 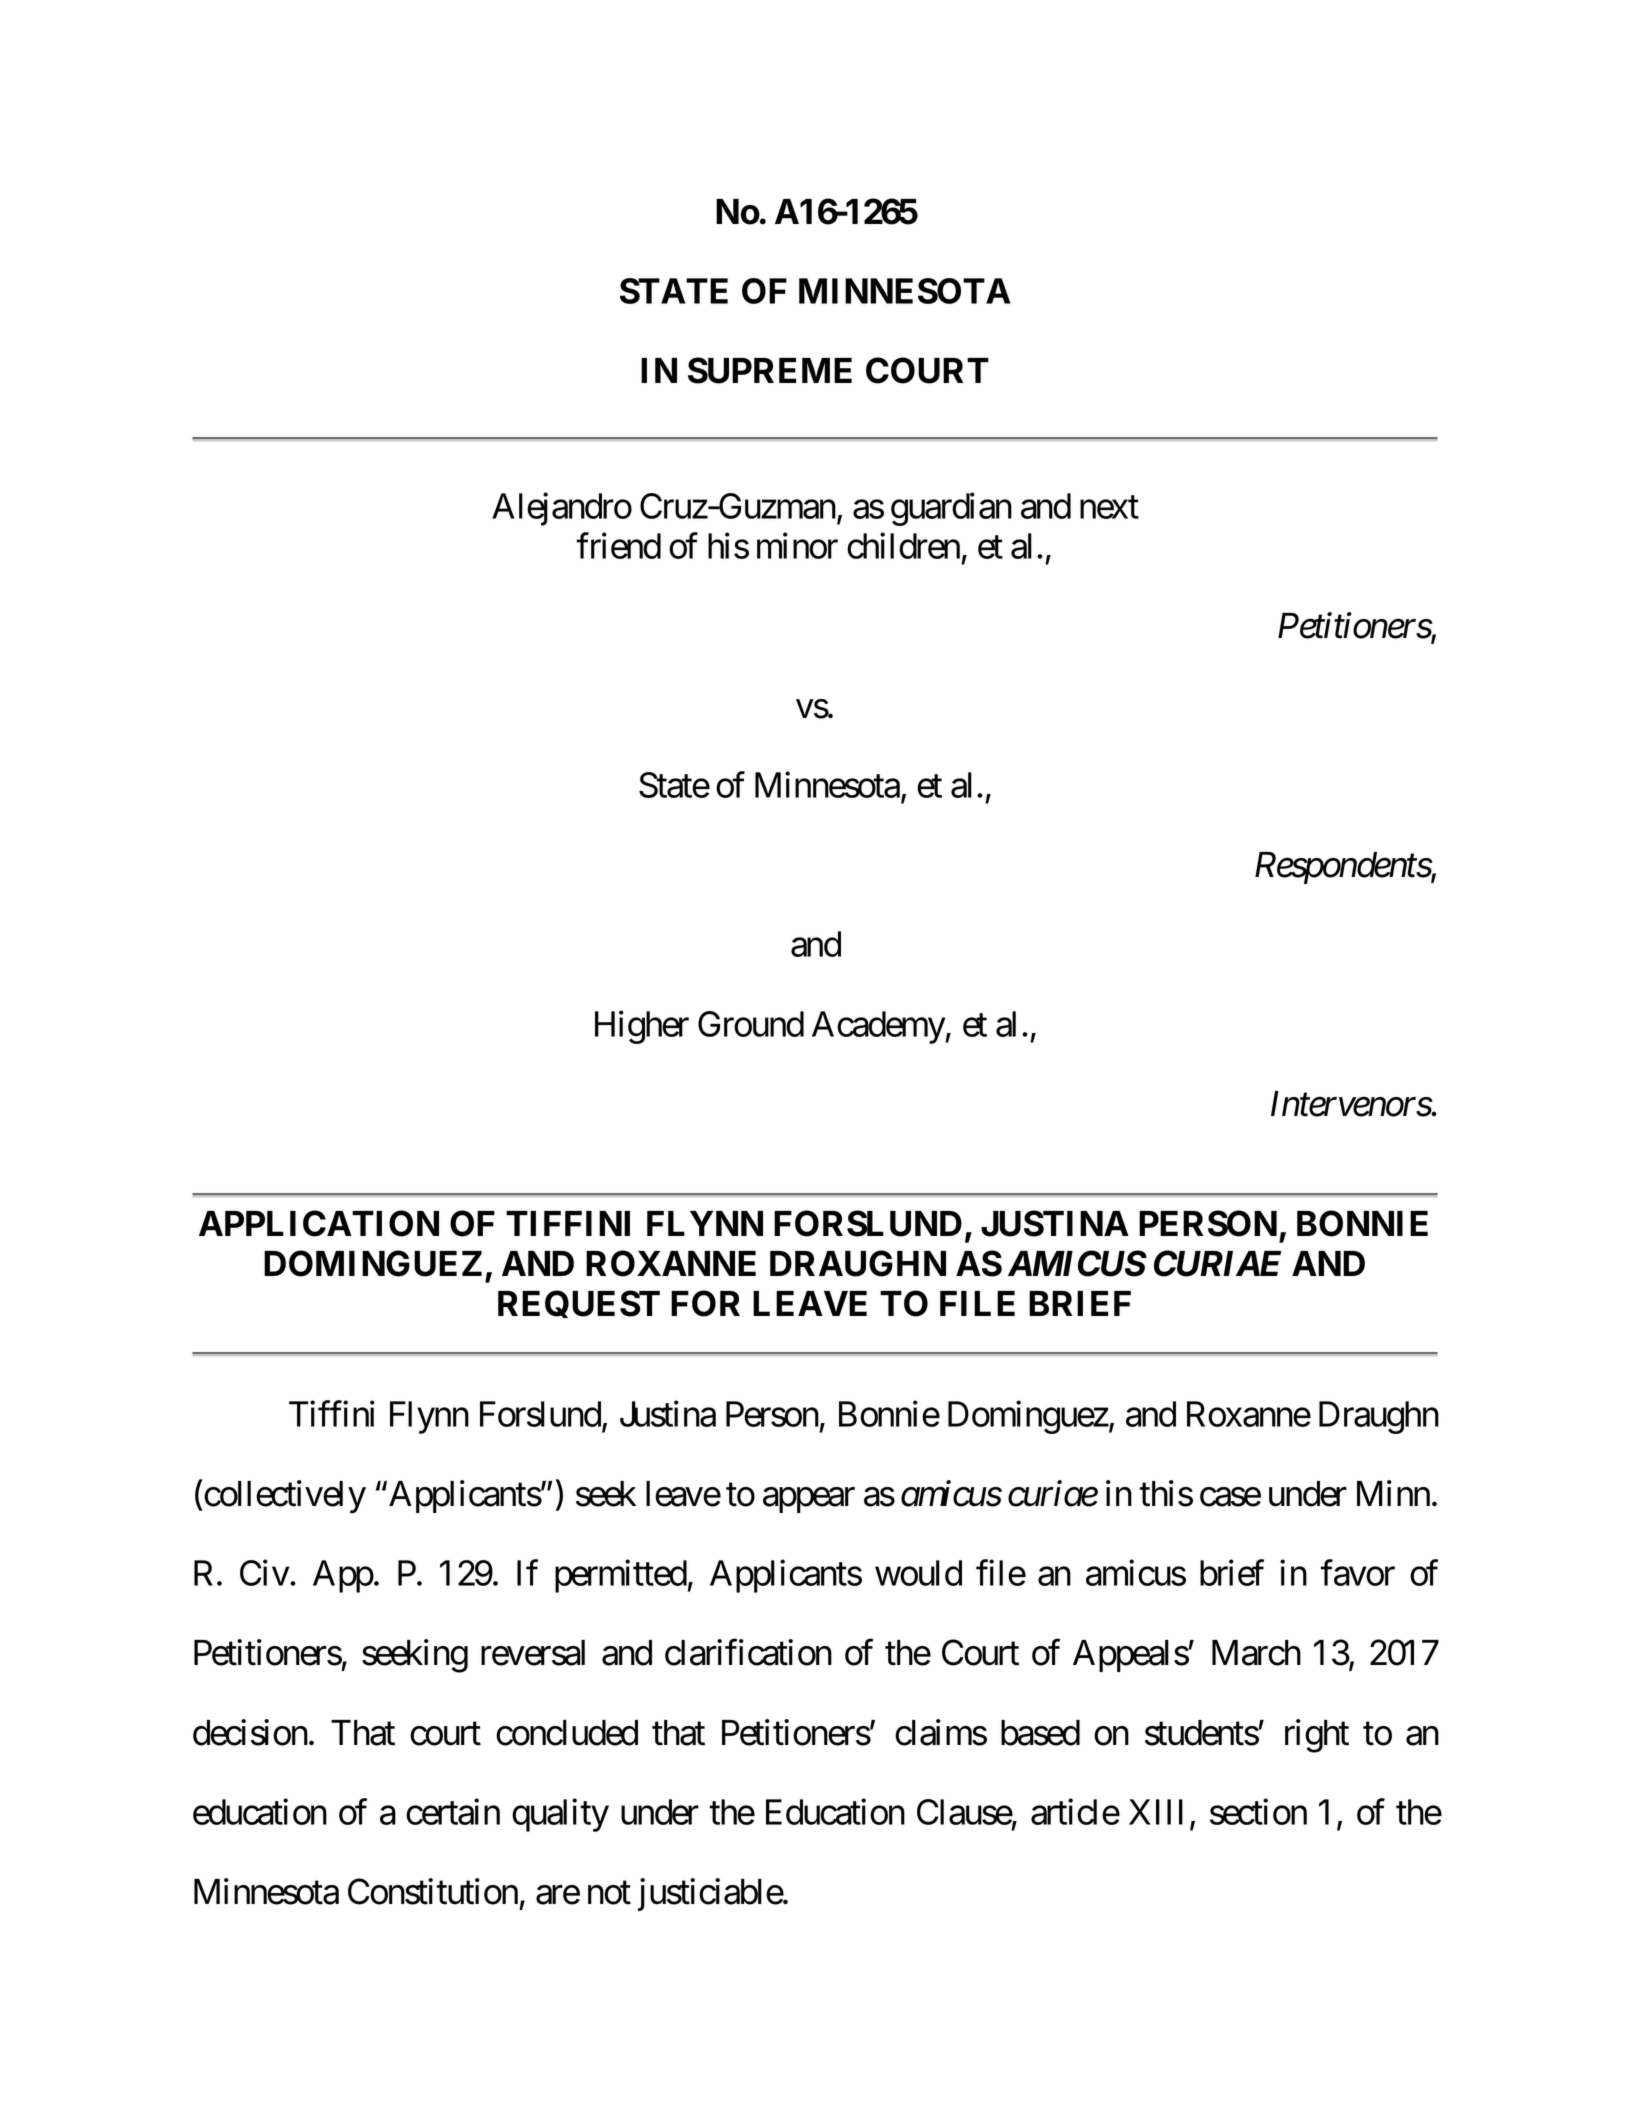 What do you see at coordinates (879, 1027) in the page?
I see `Academy` at bounding box center [879, 1027].
